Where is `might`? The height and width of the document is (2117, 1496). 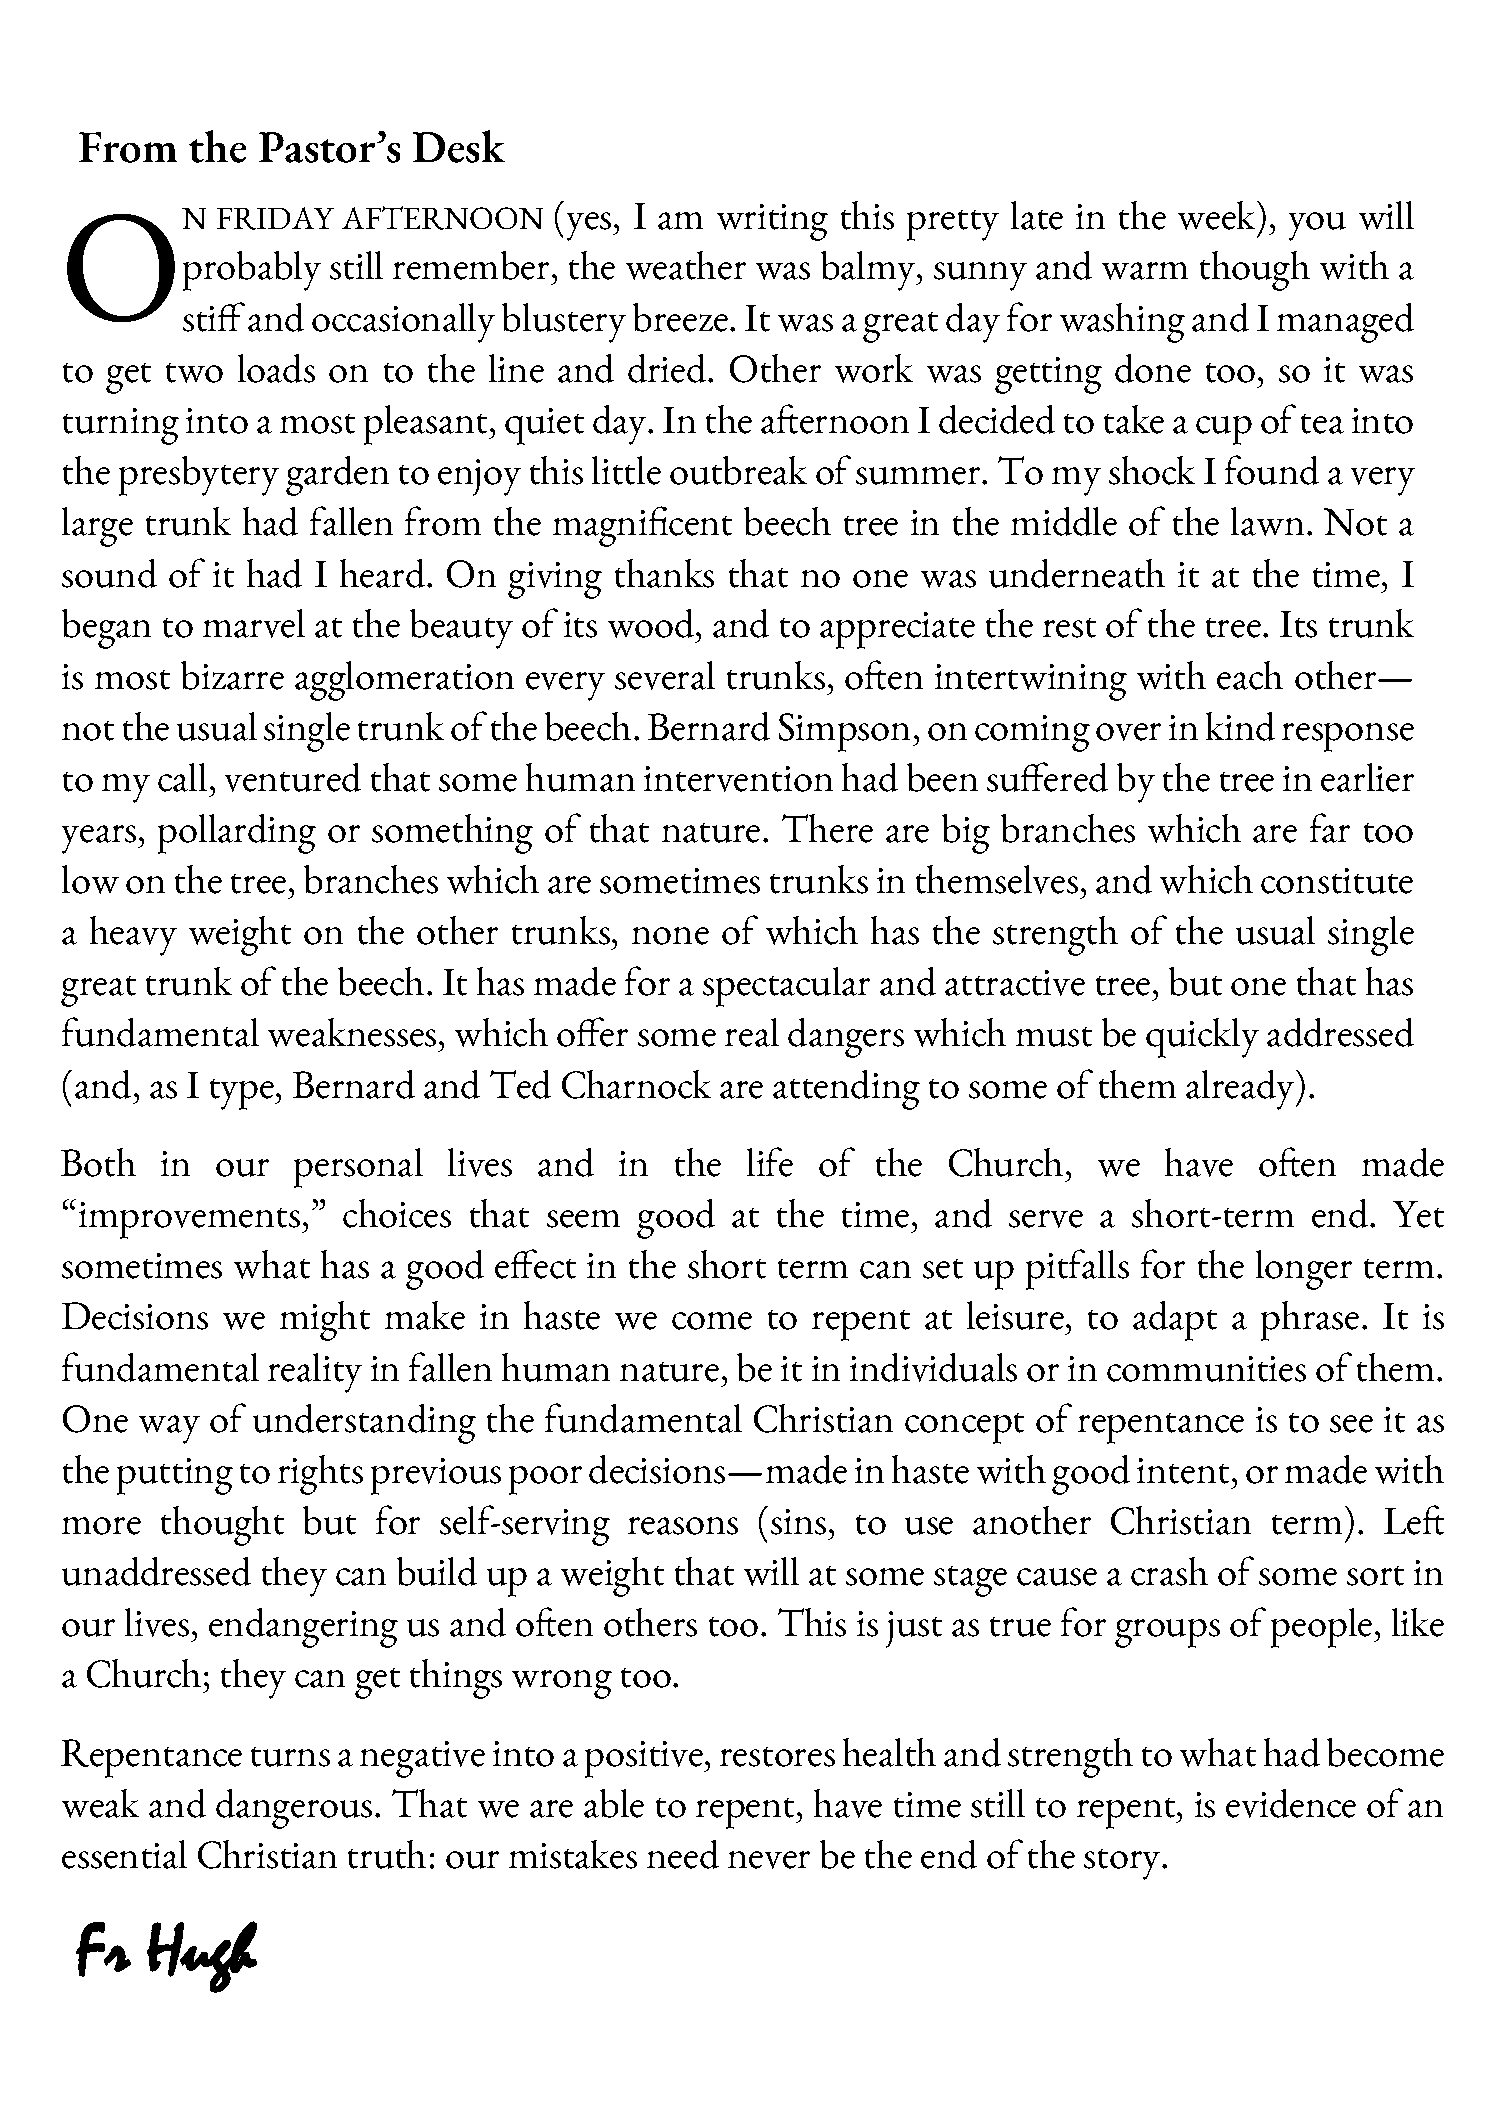
might is located at coordinates (325, 1321).
